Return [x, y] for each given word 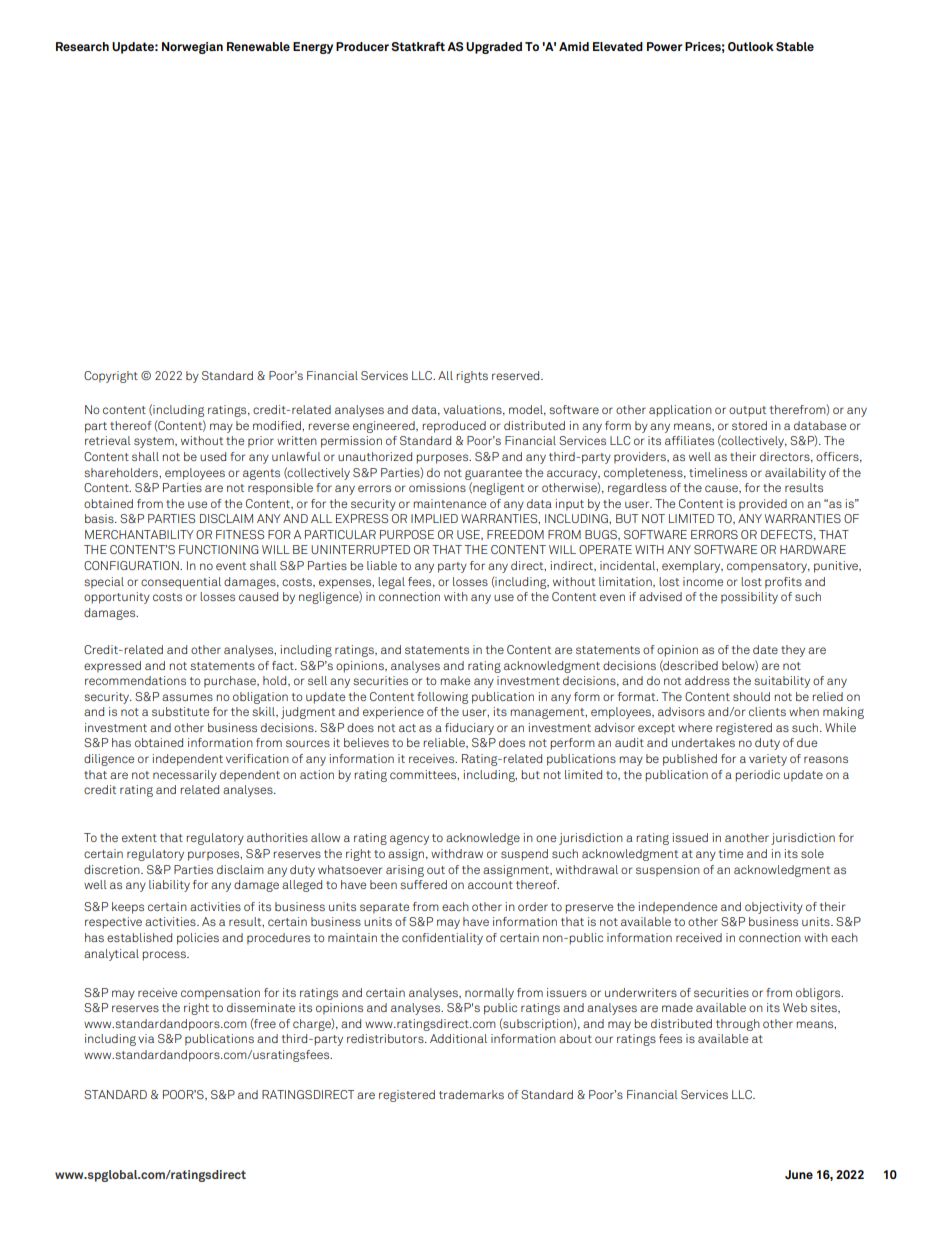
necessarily [185, 776]
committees [424, 775]
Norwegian [192, 48]
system [155, 442]
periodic [757, 776]
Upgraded [494, 48]
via [146, 1038]
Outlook [751, 46]
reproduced [454, 427]
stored [749, 425]
